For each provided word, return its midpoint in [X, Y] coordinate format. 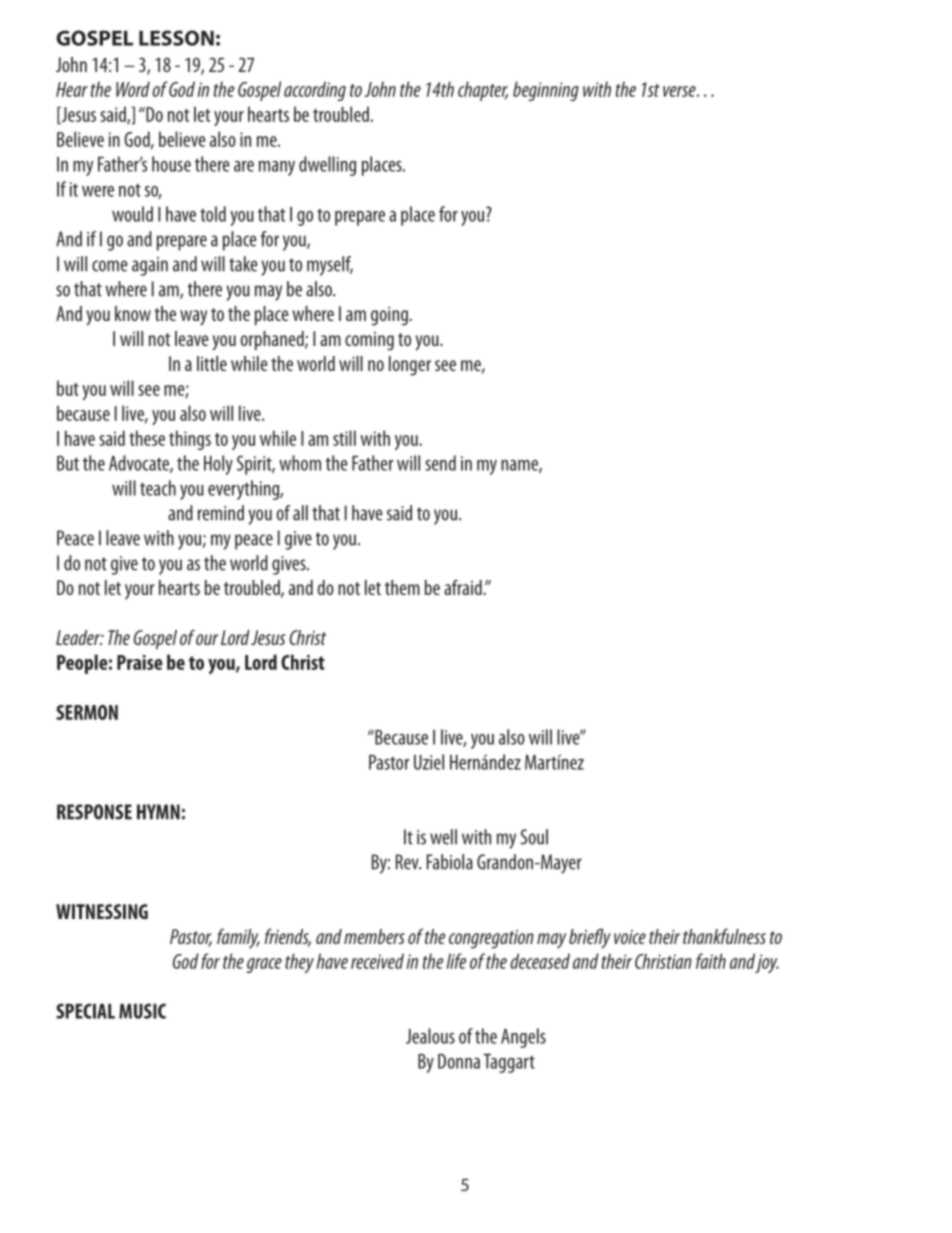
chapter [483, 91]
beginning [546, 91]
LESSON [176, 38]
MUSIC [142, 1011]
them [402, 587]
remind [221, 513]
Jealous [430, 1036]
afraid [464, 587]
